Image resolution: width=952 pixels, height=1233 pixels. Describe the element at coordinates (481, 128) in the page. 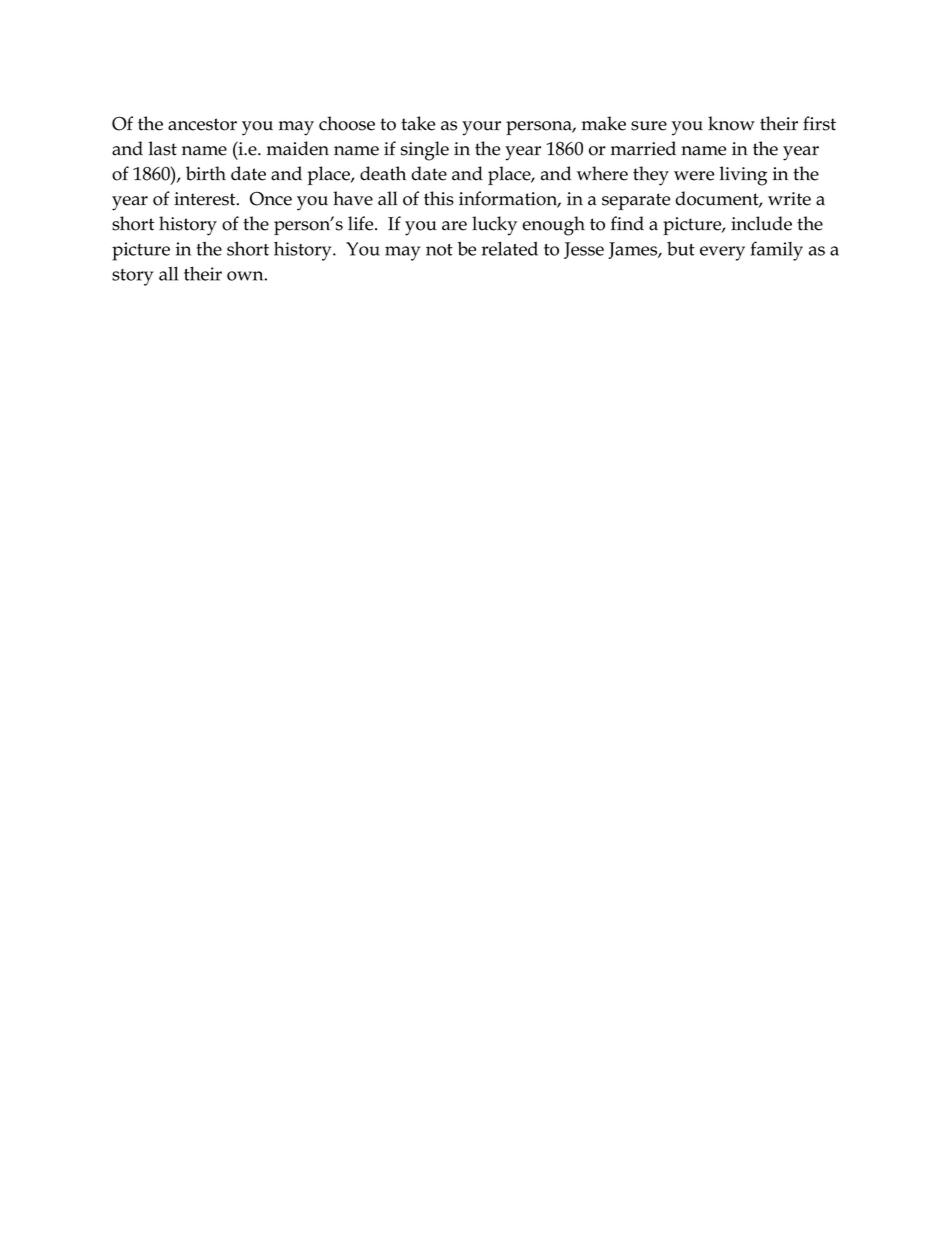

I see `your` at that location.
